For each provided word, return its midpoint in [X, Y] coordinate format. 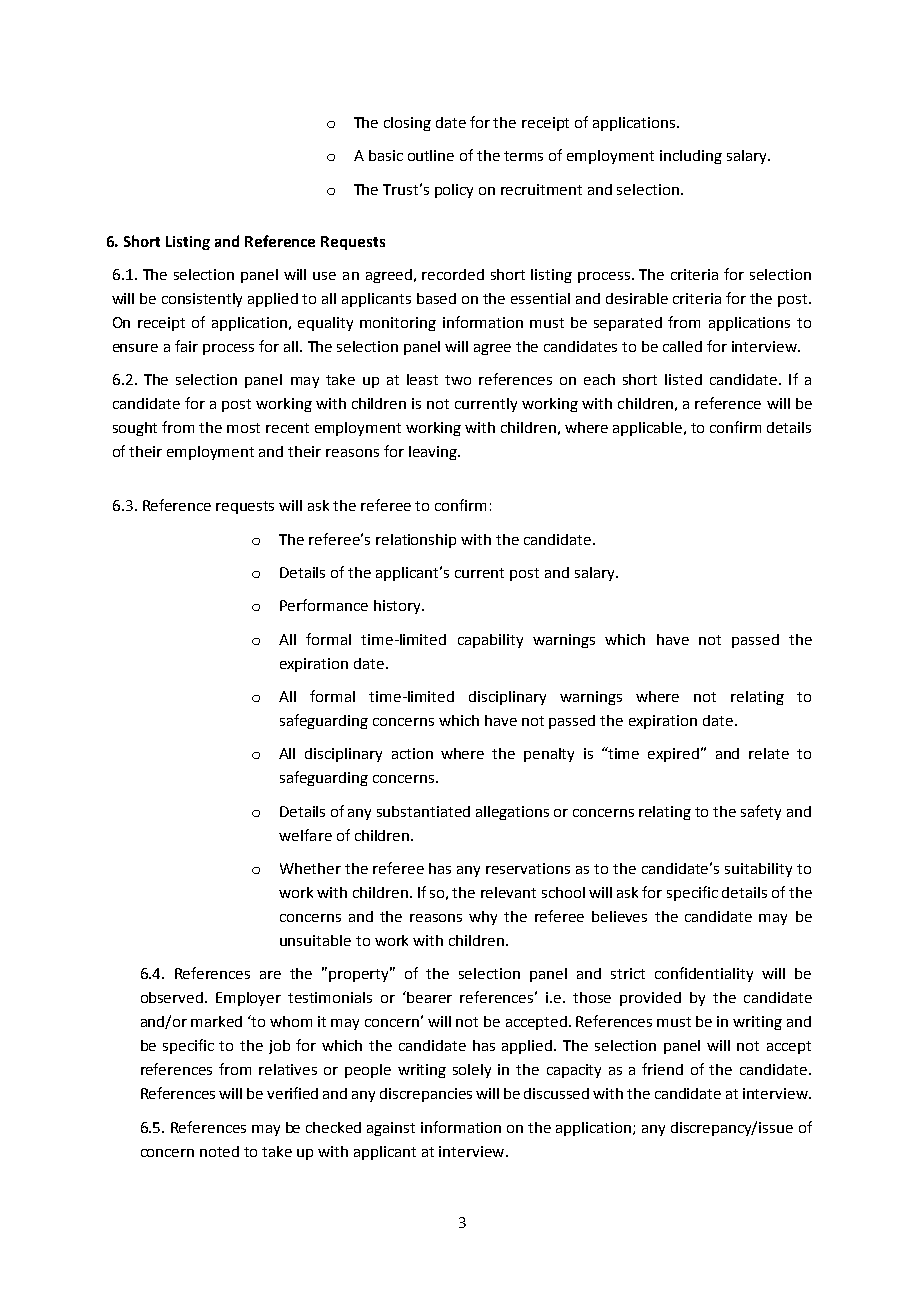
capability [490, 641]
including [691, 157]
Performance [324, 605]
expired [675, 755]
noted [219, 1151]
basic [386, 155]
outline [431, 155]
